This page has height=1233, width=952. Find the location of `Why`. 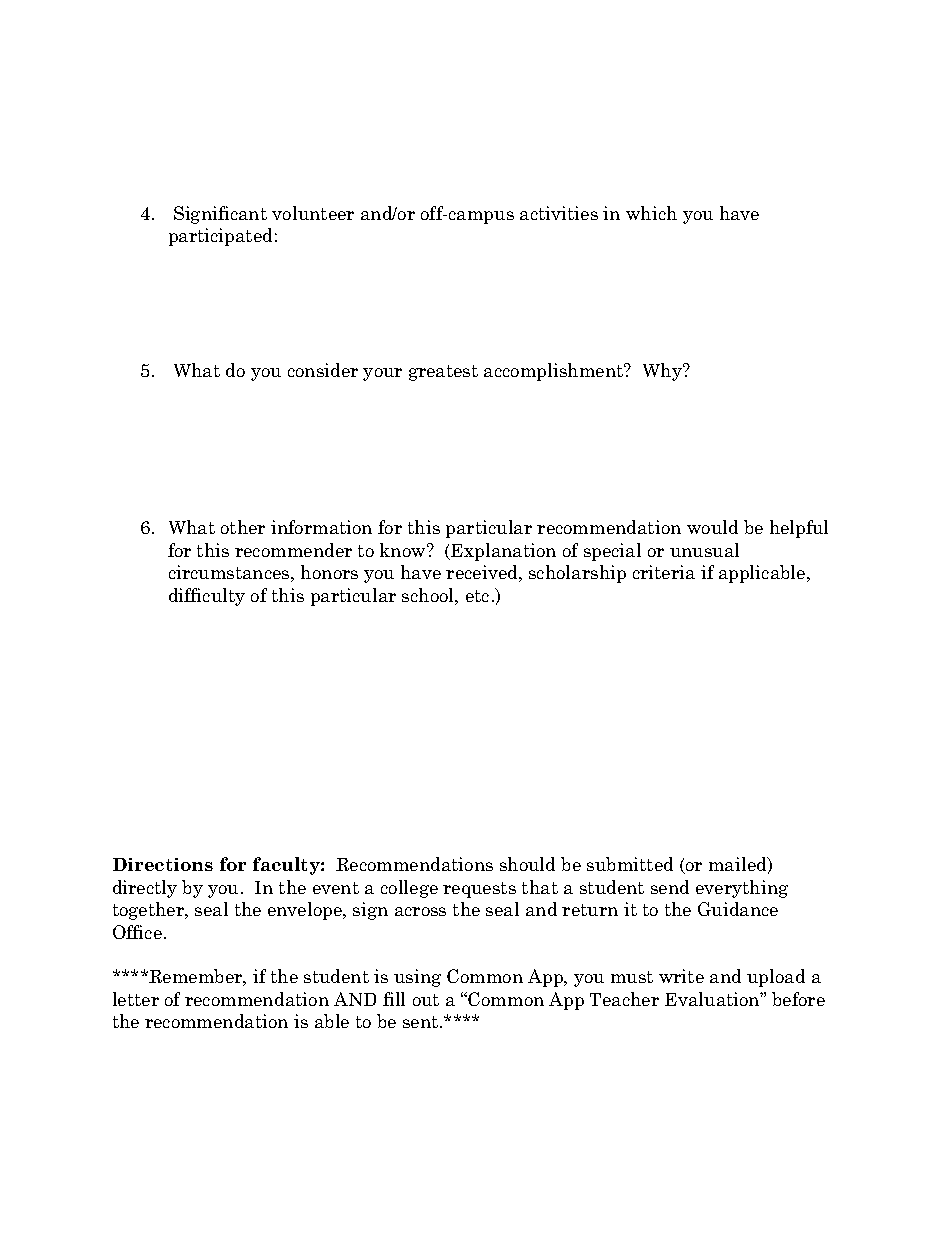

Why is located at coordinates (664, 372).
